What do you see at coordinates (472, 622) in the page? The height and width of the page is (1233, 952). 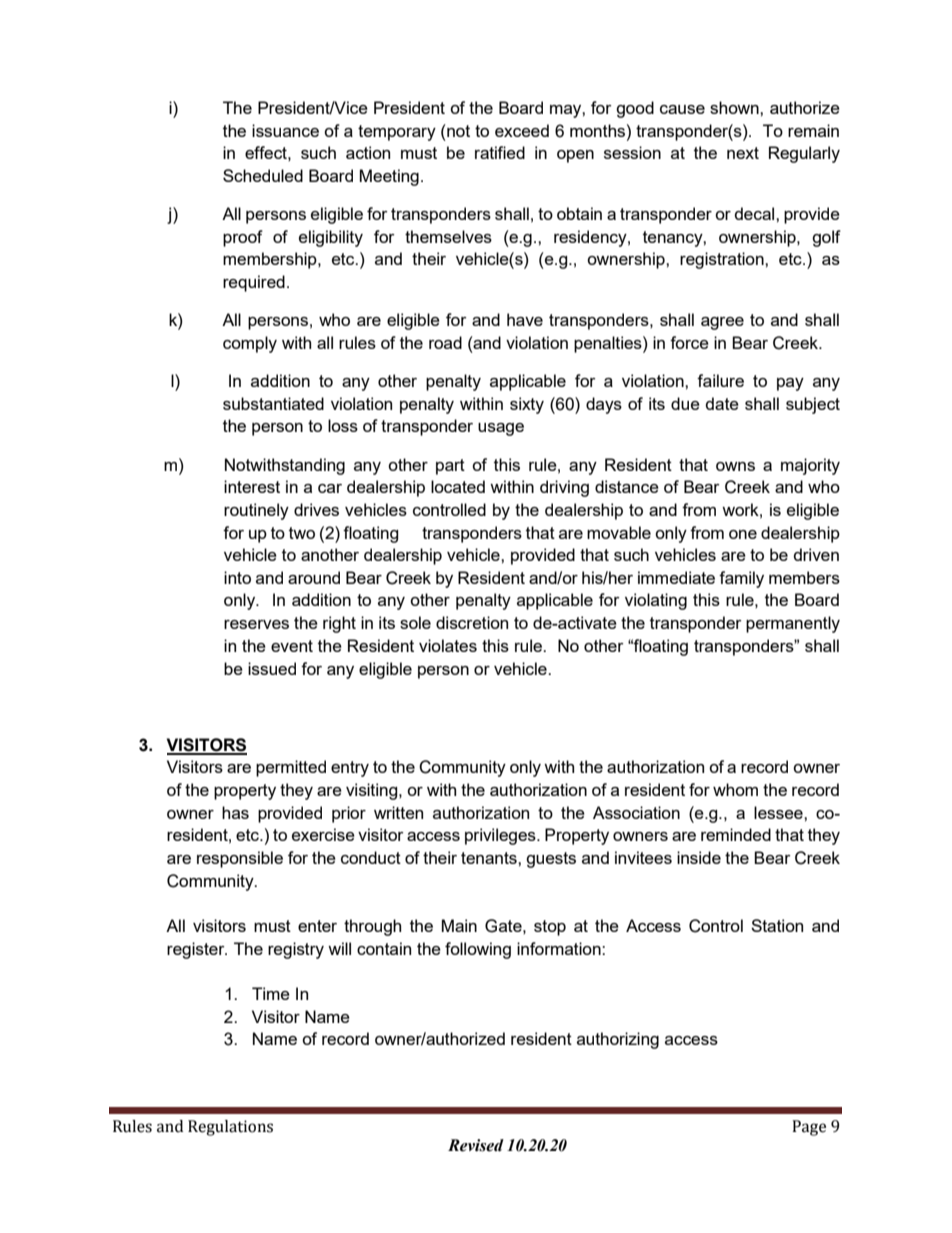 I see `discretion` at bounding box center [472, 622].
